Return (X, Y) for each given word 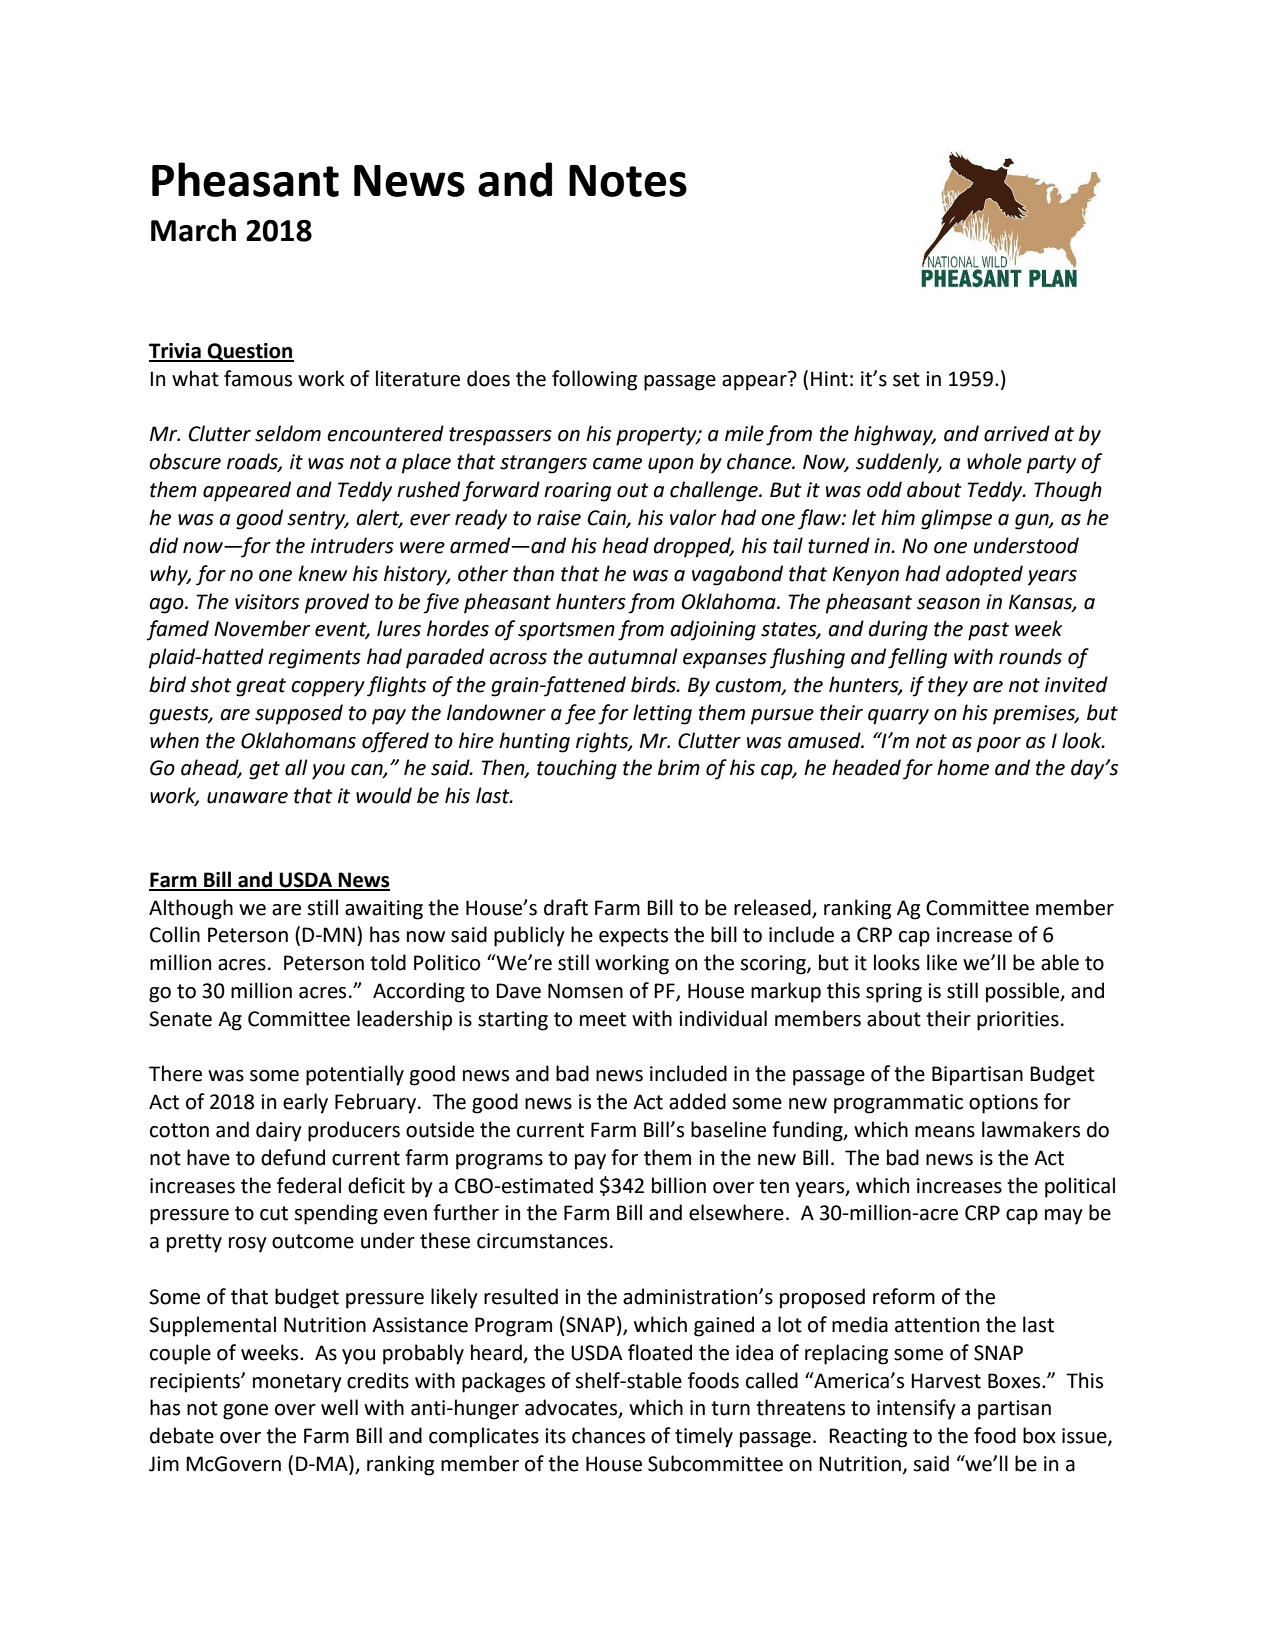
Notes (628, 181)
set (906, 379)
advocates (572, 1408)
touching (577, 769)
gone (245, 1412)
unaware (247, 798)
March (193, 230)
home (963, 767)
